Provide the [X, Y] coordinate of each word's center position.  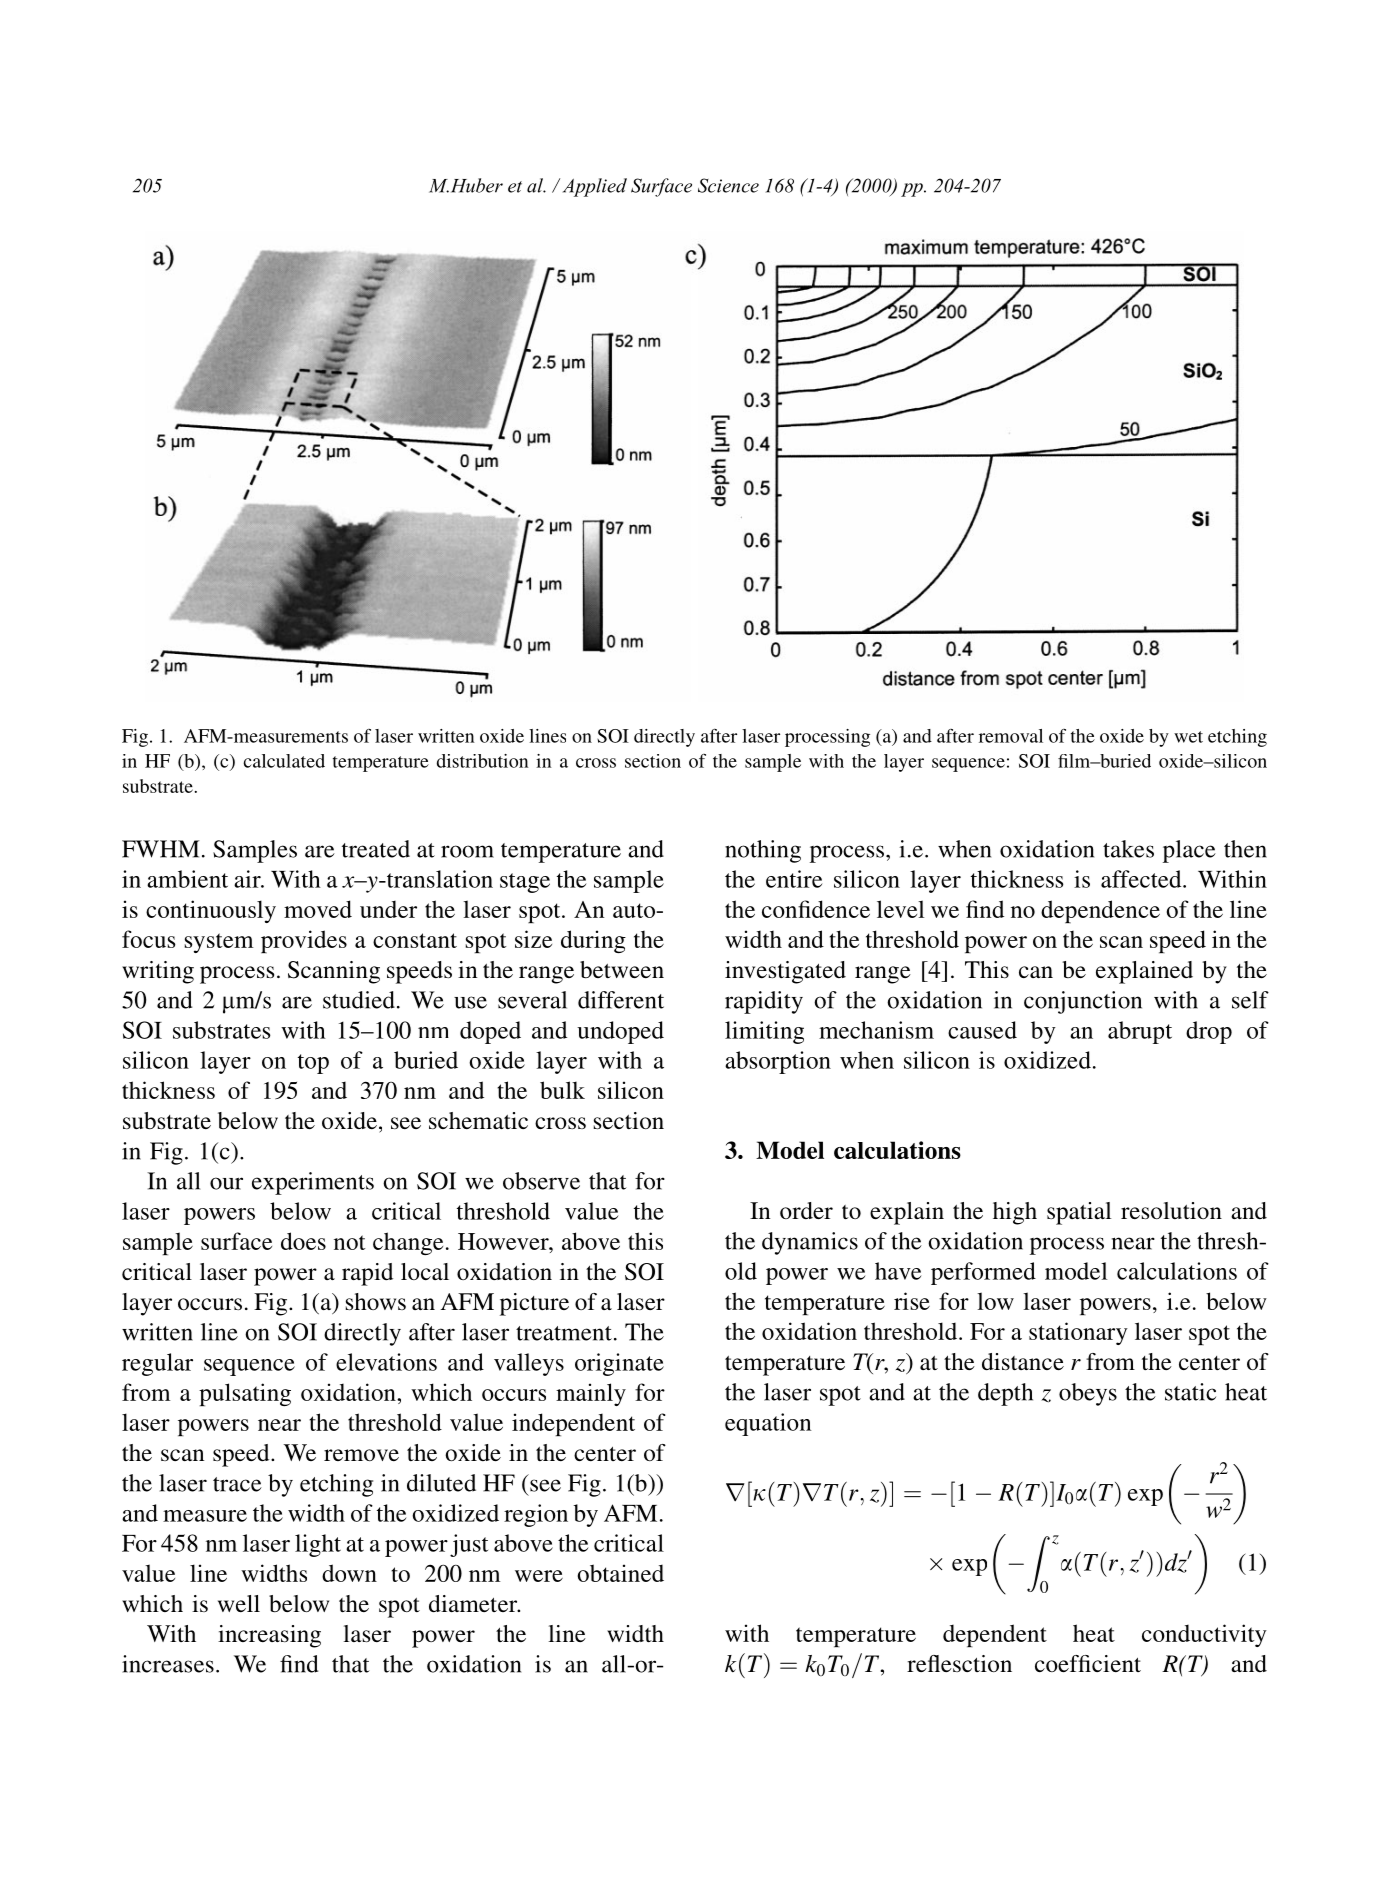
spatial [1079, 1213]
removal [1011, 736]
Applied [595, 187]
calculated [284, 761]
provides [304, 941]
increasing [269, 1636]
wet [1188, 737]
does [303, 1241]
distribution [483, 761]
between [622, 970]
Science [728, 185]
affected [1142, 879]
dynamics [810, 1243]
